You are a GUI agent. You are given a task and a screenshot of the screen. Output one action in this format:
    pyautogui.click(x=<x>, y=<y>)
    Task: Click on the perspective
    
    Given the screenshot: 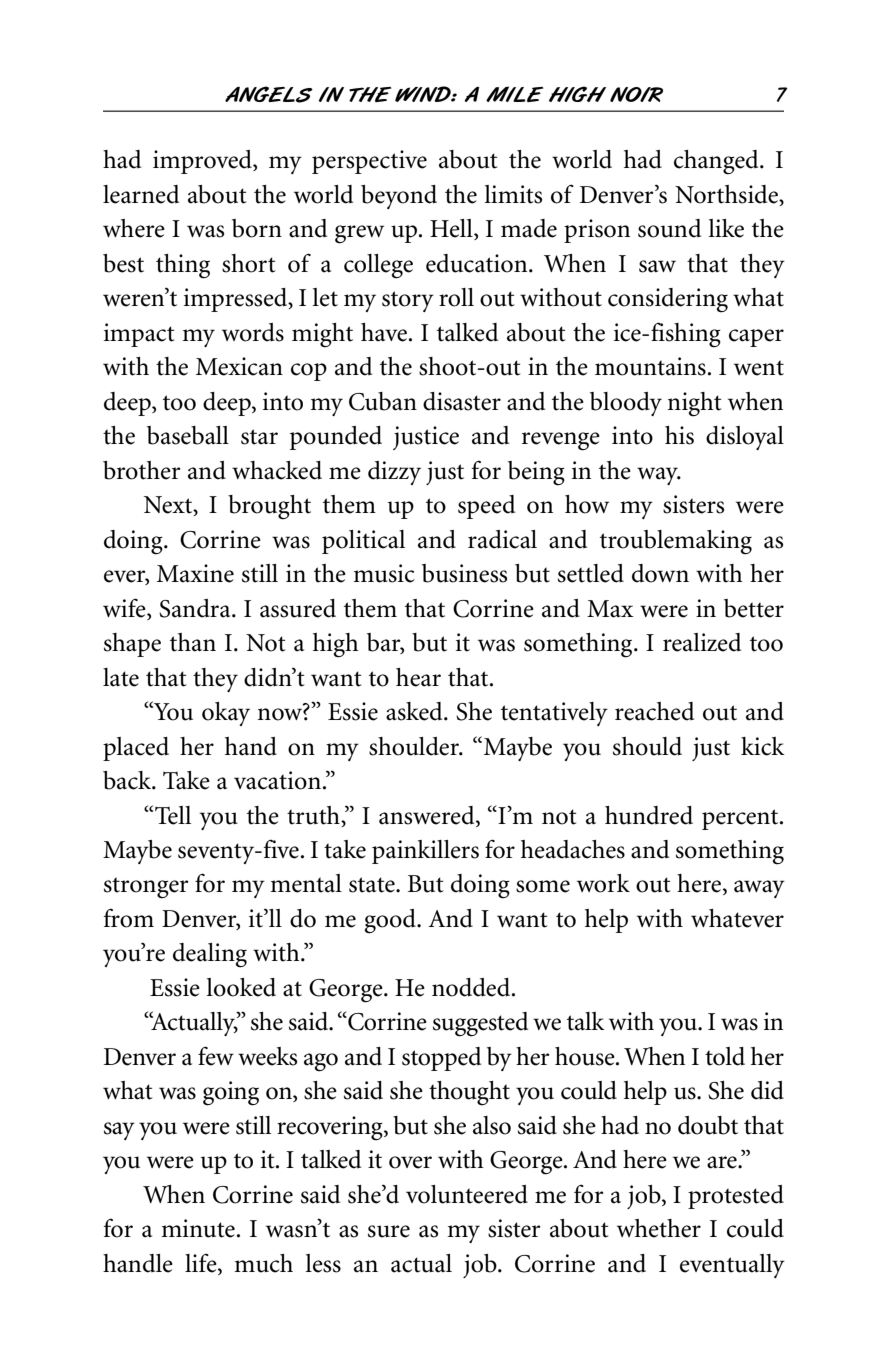 What is the action you would take?
    pyautogui.click(x=369, y=162)
